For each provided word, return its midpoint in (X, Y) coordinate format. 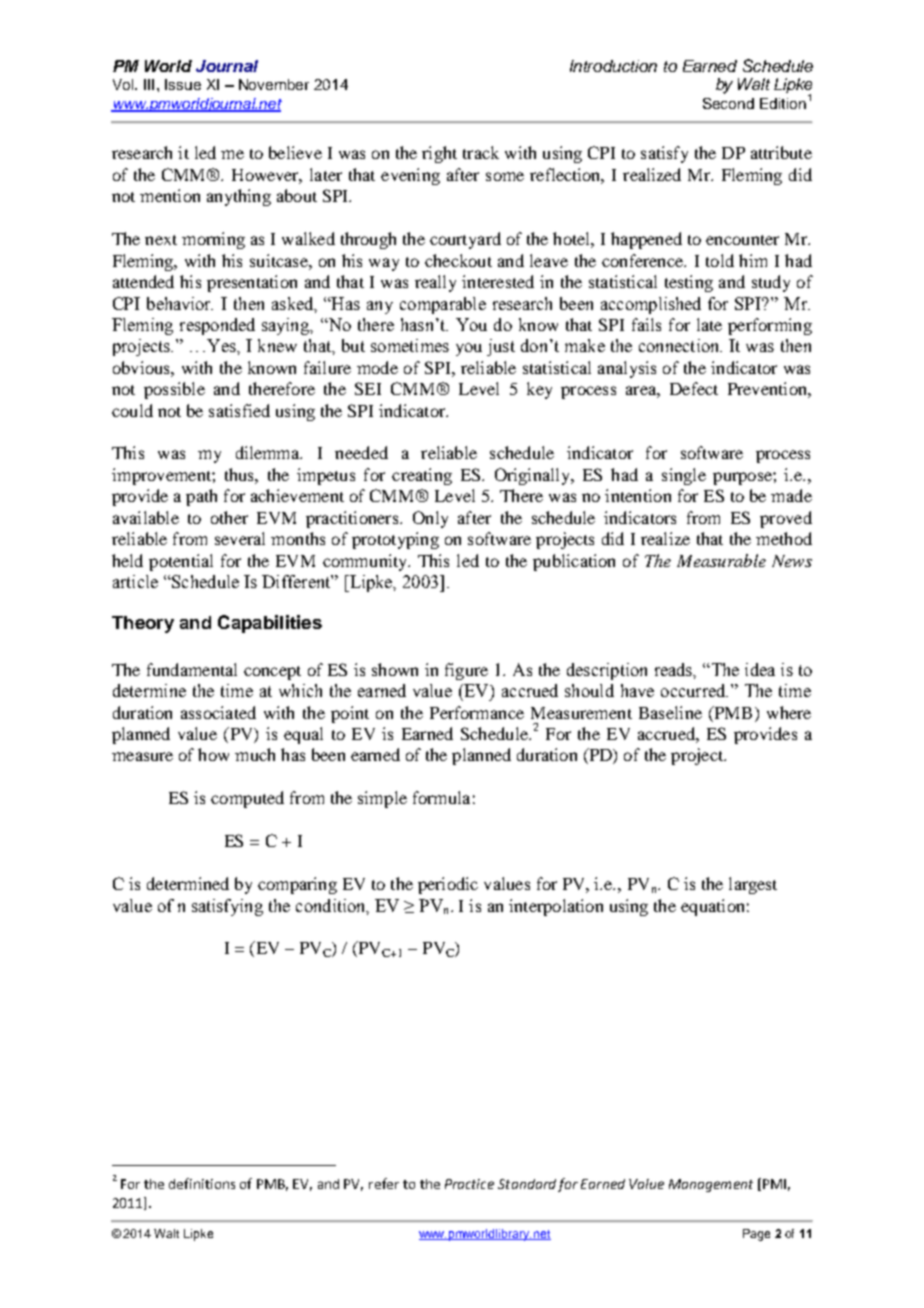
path (201, 497)
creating (422, 476)
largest (753, 885)
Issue (183, 84)
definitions (202, 1183)
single (684, 476)
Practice (469, 1184)
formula (441, 797)
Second (728, 103)
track (481, 152)
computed (247, 799)
